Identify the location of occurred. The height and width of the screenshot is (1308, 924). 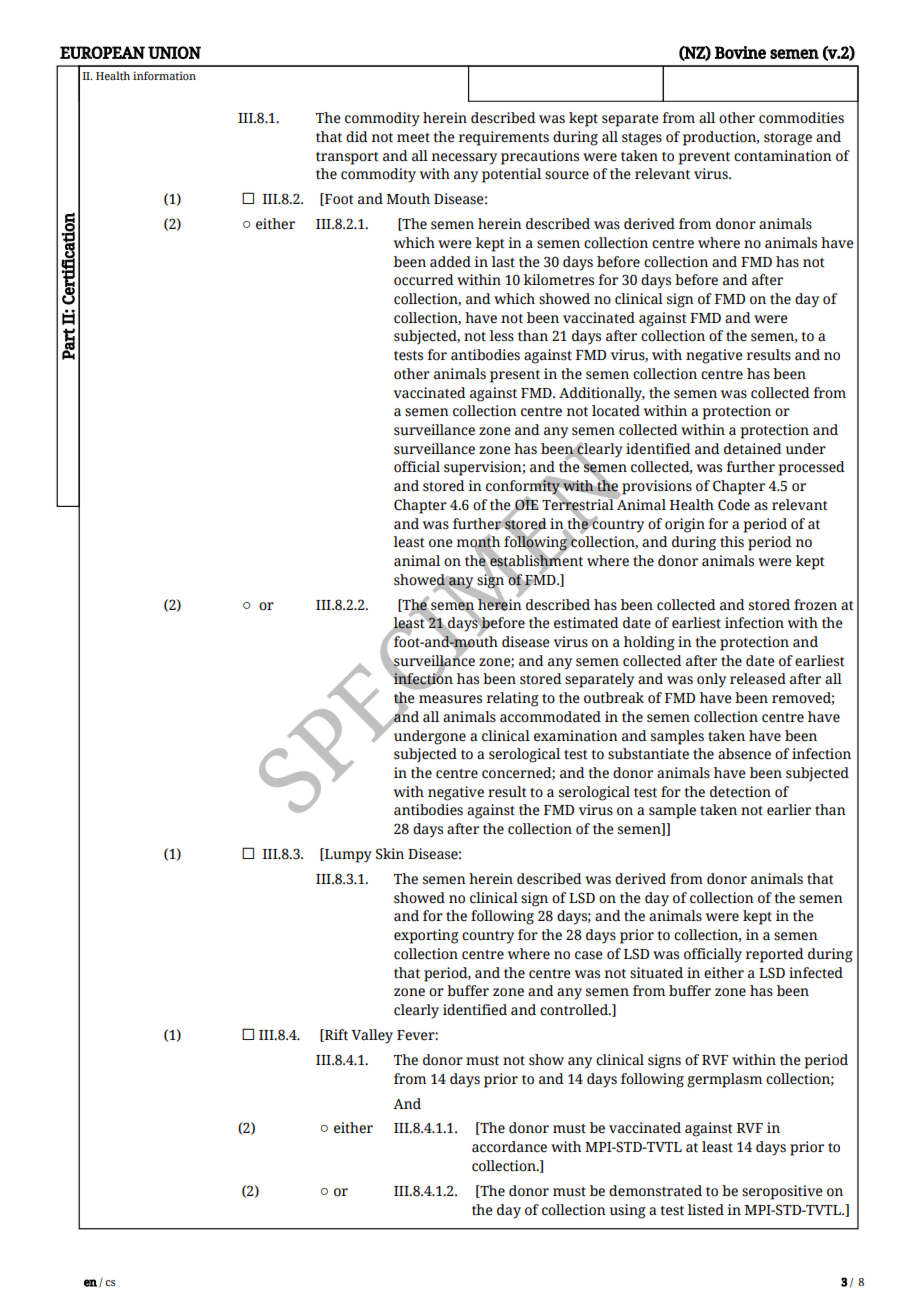
(424, 280).
